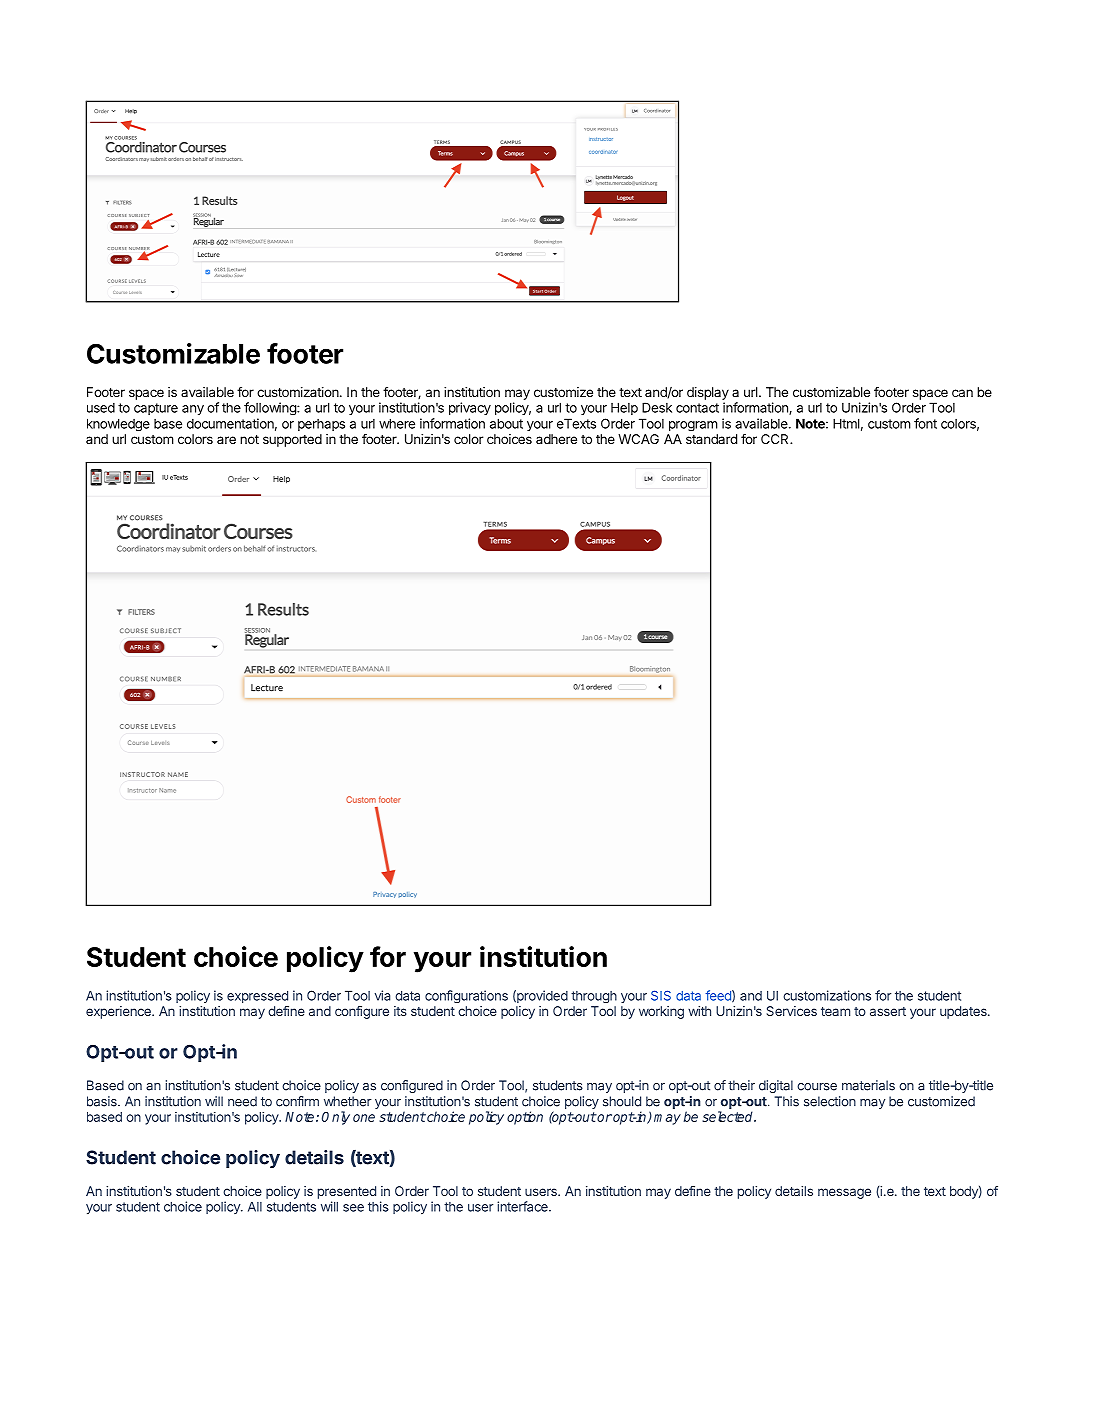 The width and height of the screenshot is (1093, 1414). What do you see at coordinates (925, 423) in the screenshot?
I see `font` at bounding box center [925, 423].
